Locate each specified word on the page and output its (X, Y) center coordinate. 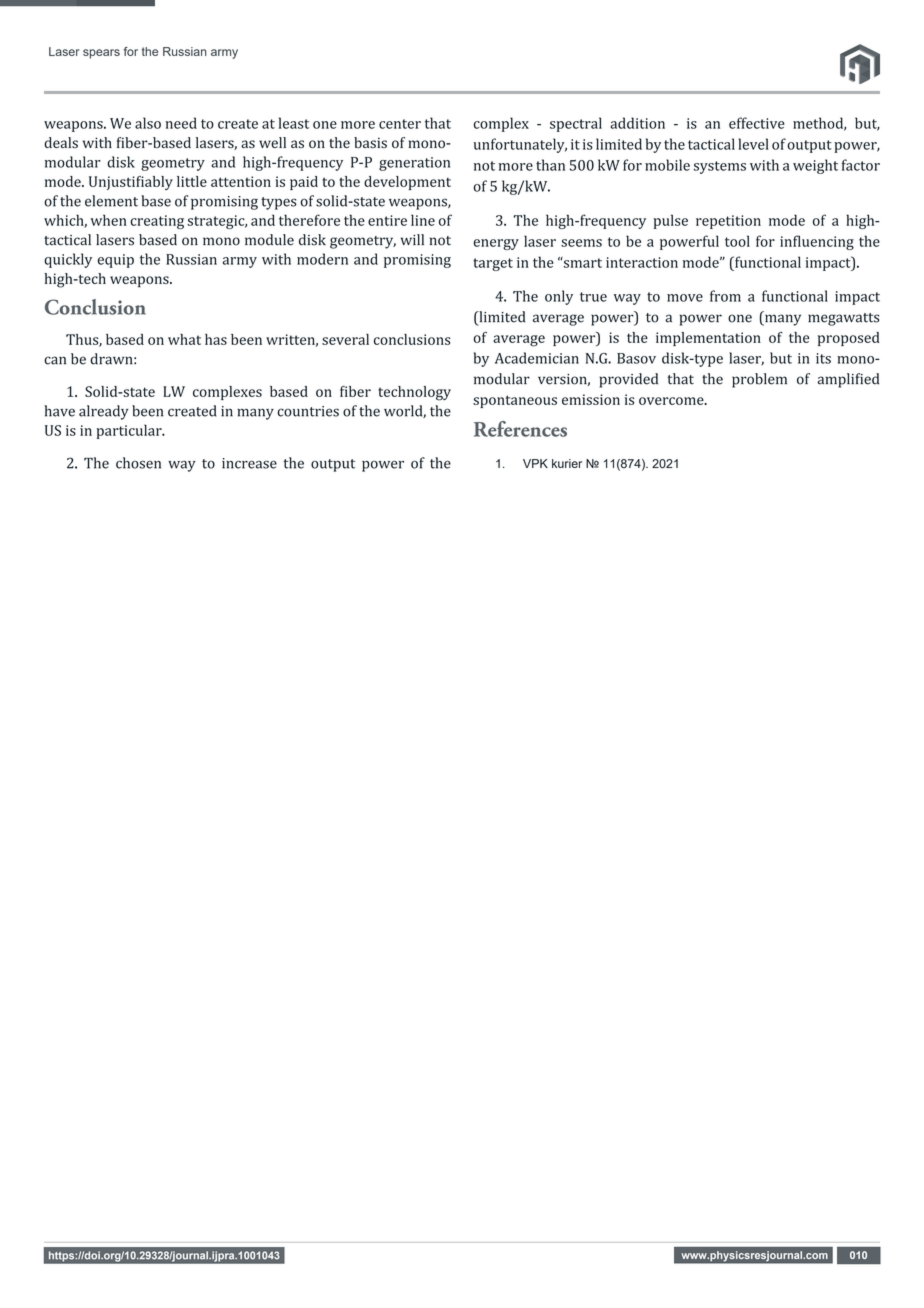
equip (116, 261)
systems (720, 167)
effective (757, 123)
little (192, 181)
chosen (138, 463)
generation (414, 164)
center (400, 124)
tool (737, 241)
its (823, 358)
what (184, 339)
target (493, 264)
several (345, 339)
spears (101, 54)
